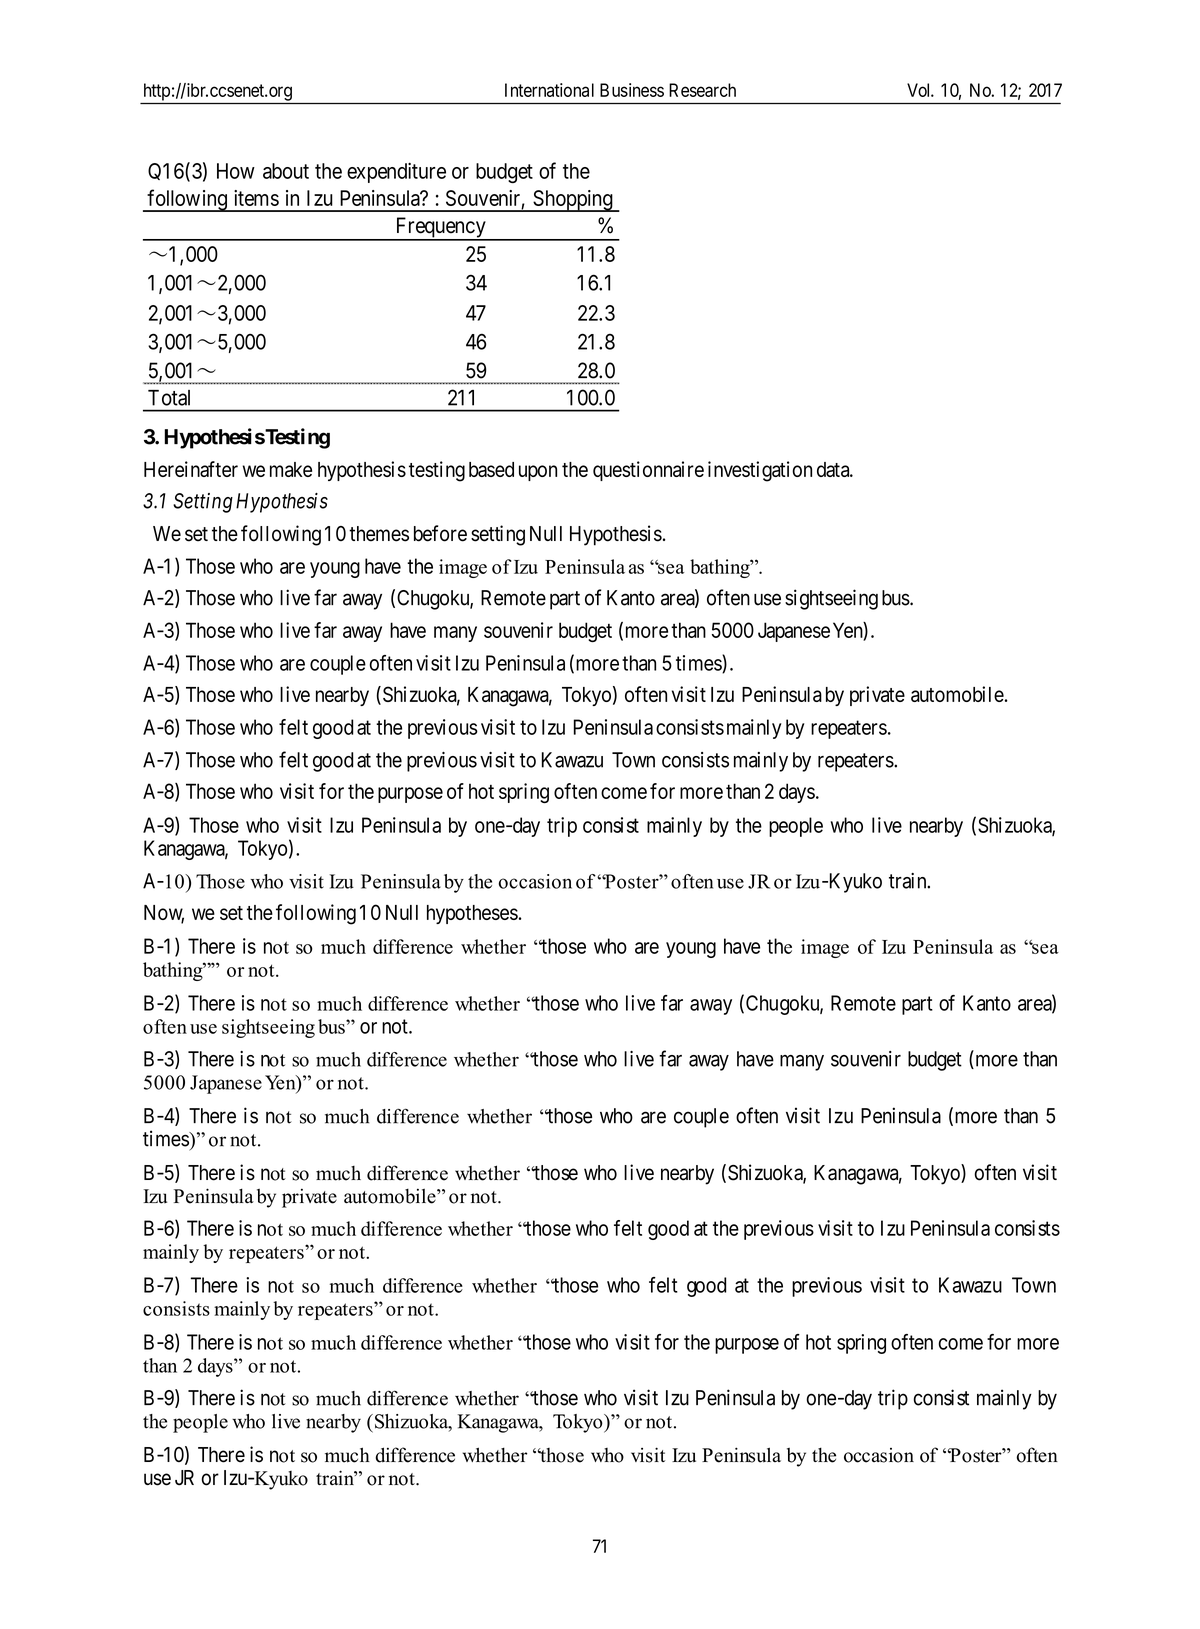 The height and width of the screenshot is (1629, 1200). I want to click on Now, so click(164, 914).
